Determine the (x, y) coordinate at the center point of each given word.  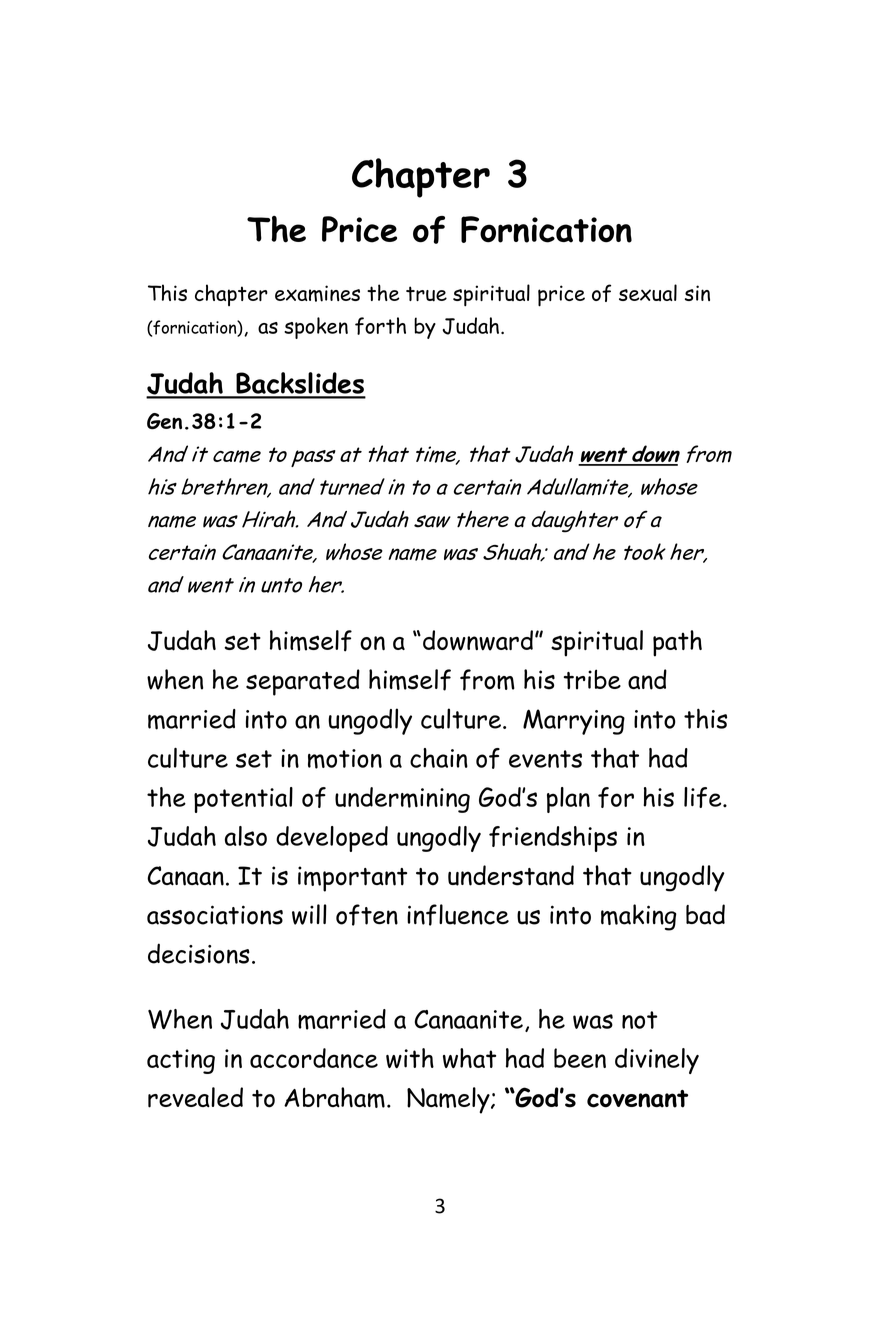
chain (439, 758)
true (426, 294)
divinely (657, 1061)
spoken (316, 328)
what (469, 1058)
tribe (592, 679)
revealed (195, 1097)
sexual (648, 293)
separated (303, 682)
